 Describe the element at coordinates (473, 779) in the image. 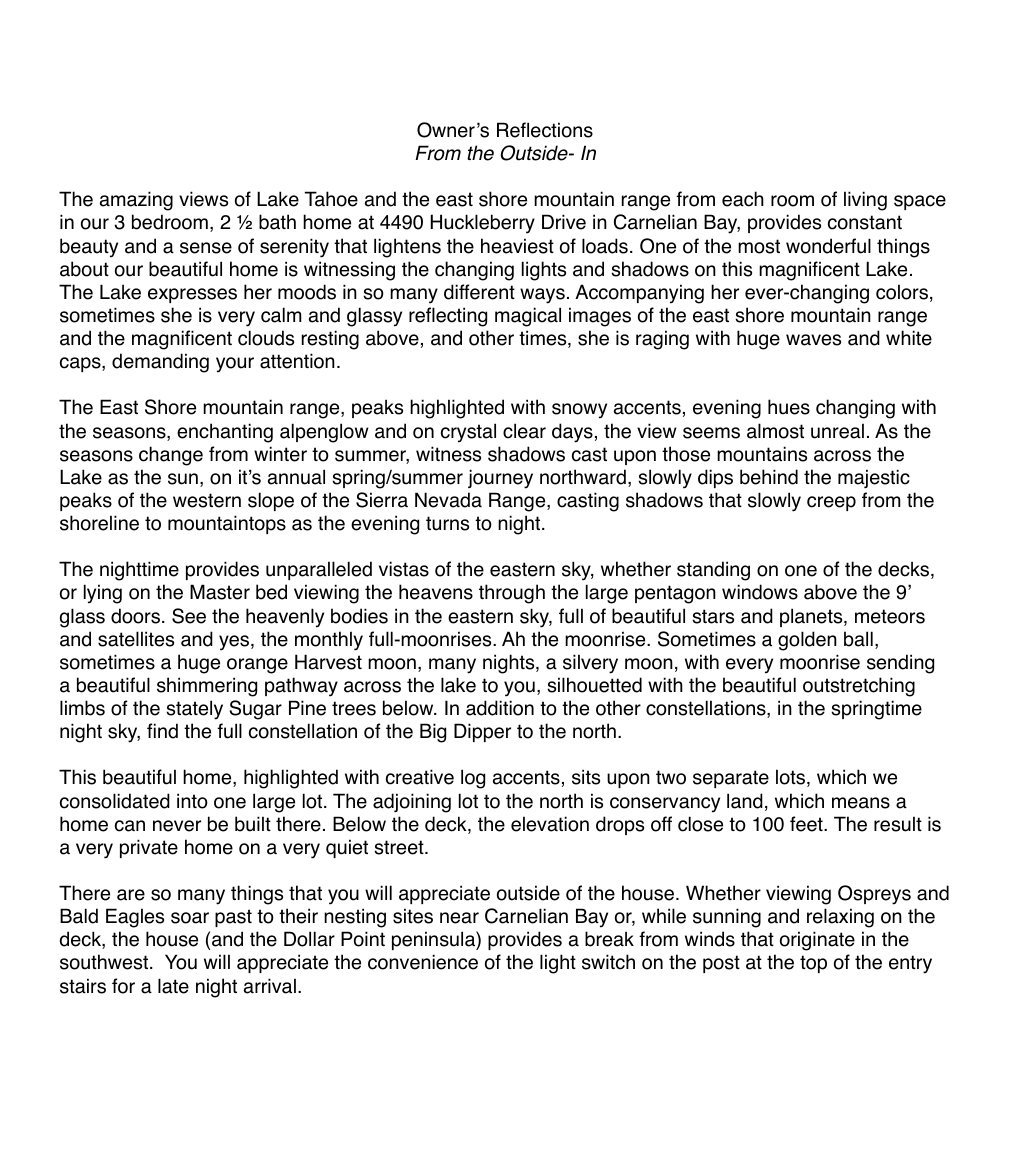

I see `log` at that location.
